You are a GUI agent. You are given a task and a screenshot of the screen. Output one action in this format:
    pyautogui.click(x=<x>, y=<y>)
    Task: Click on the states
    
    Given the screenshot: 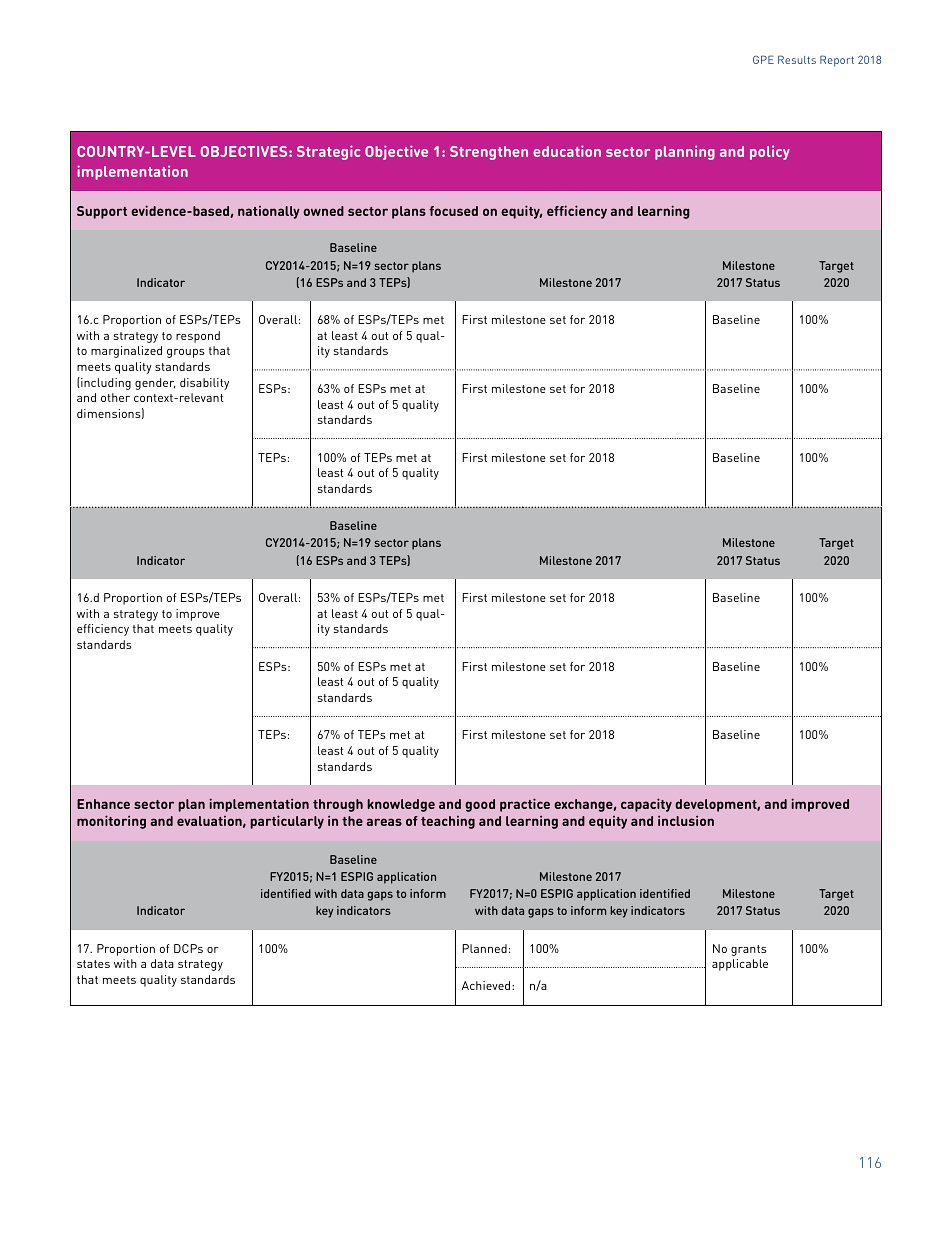 What is the action you would take?
    pyautogui.click(x=93, y=964)
